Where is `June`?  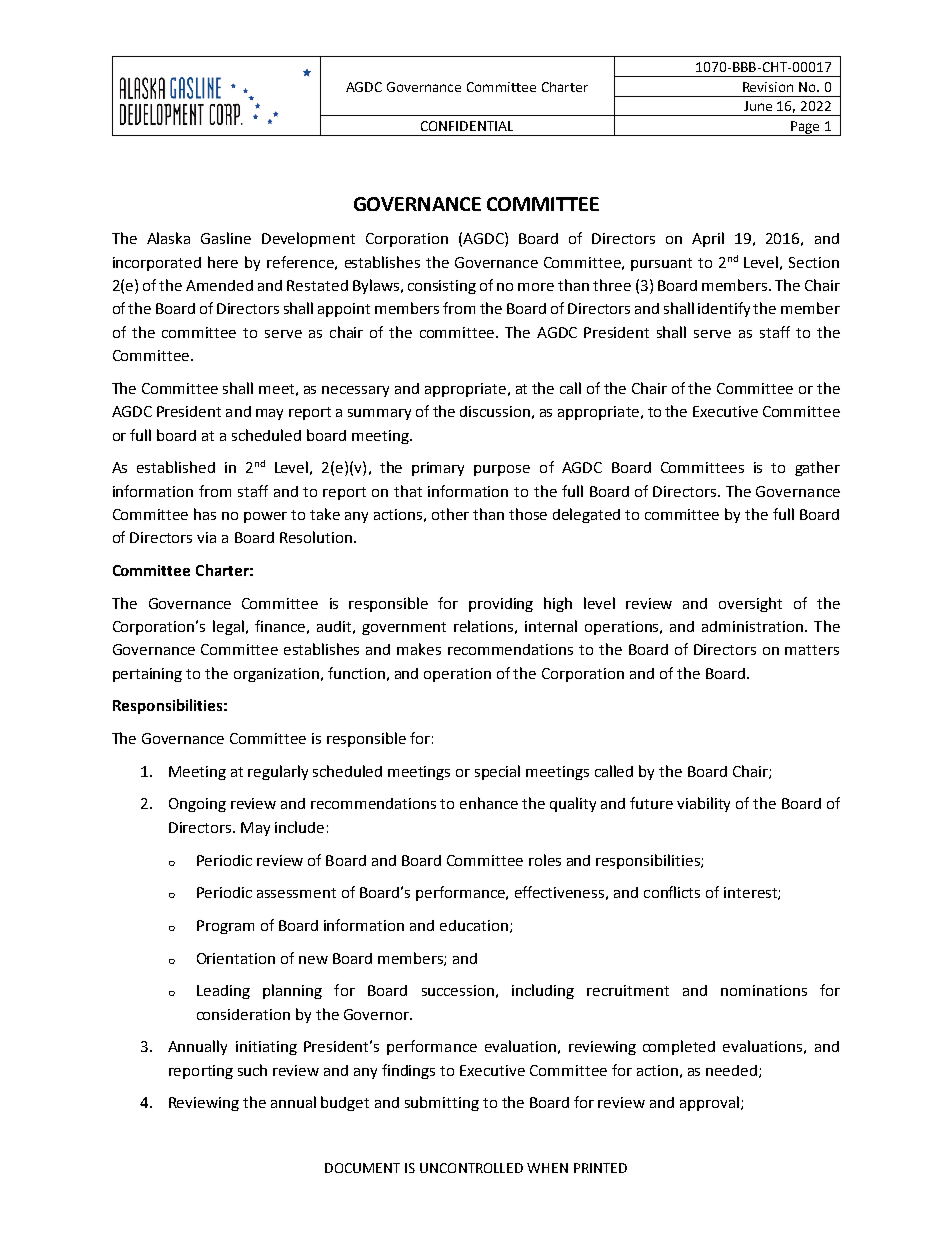
June is located at coordinates (758, 106).
